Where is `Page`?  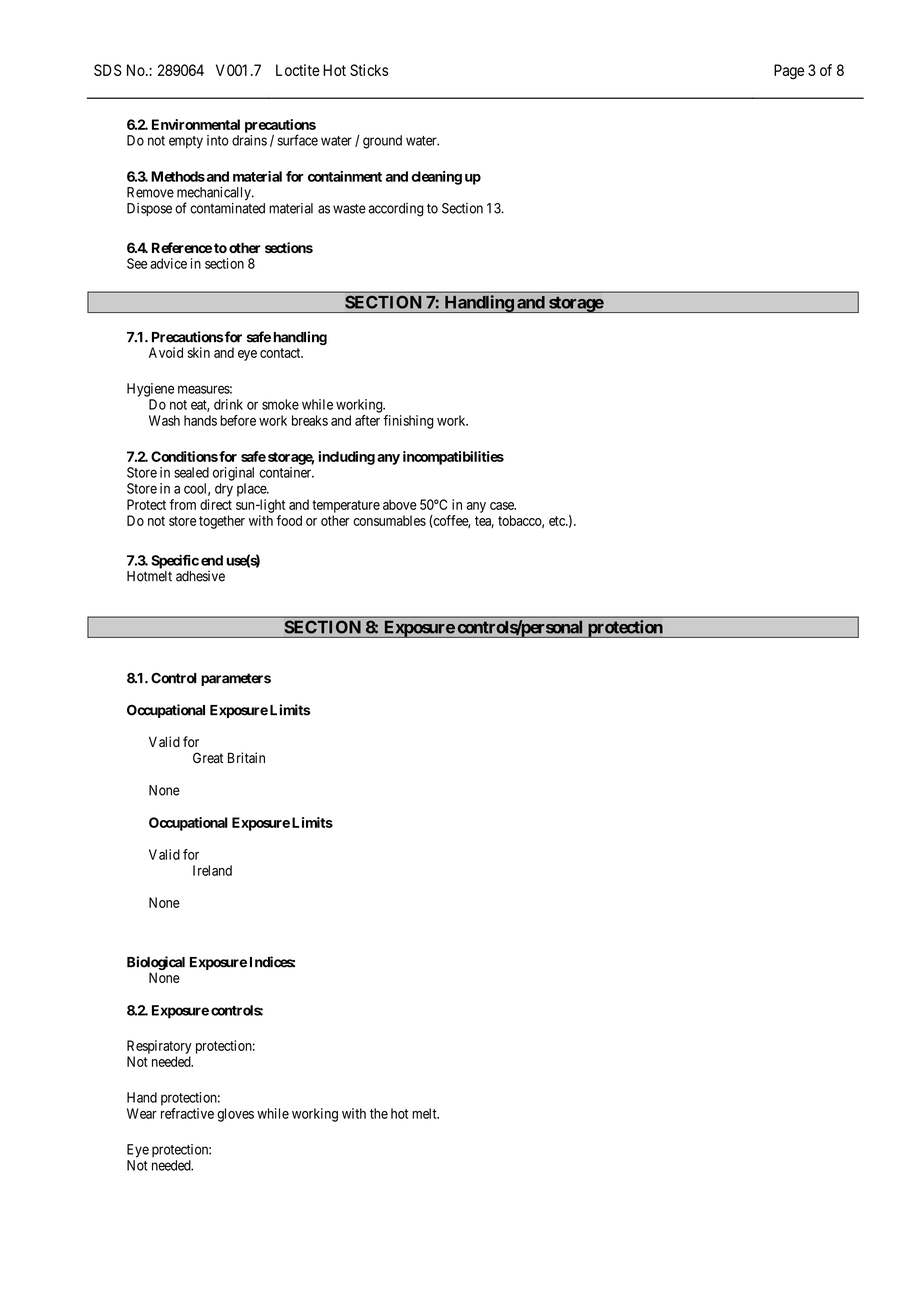
Page is located at coordinates (789, 72).
